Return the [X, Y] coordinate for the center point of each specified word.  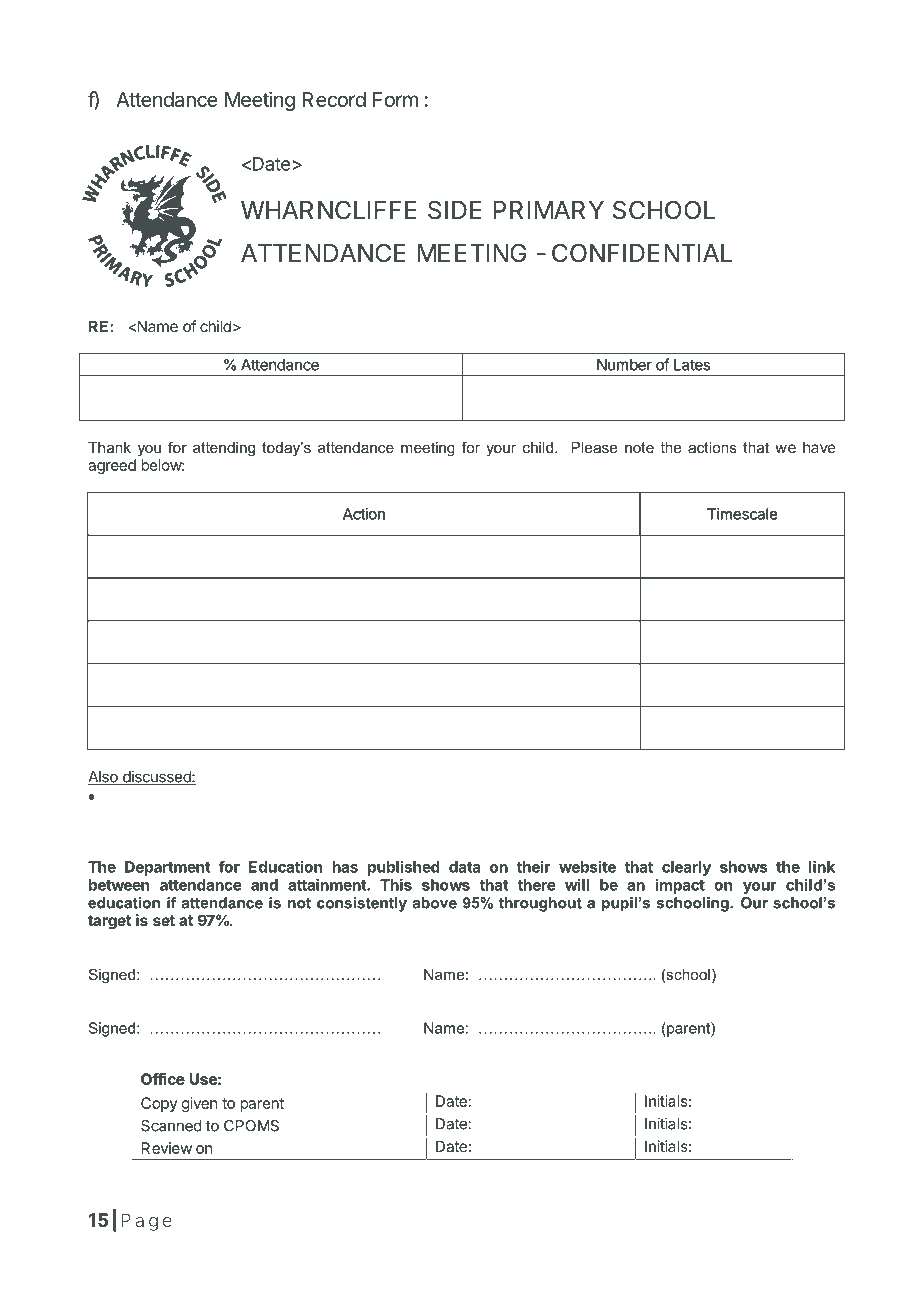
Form [395, 99]
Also [104, 778]
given [199, 1106]
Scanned [171, 1126]
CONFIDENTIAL [642, 253]
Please [594, 447]
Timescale [742, 514]
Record [334, 99]
